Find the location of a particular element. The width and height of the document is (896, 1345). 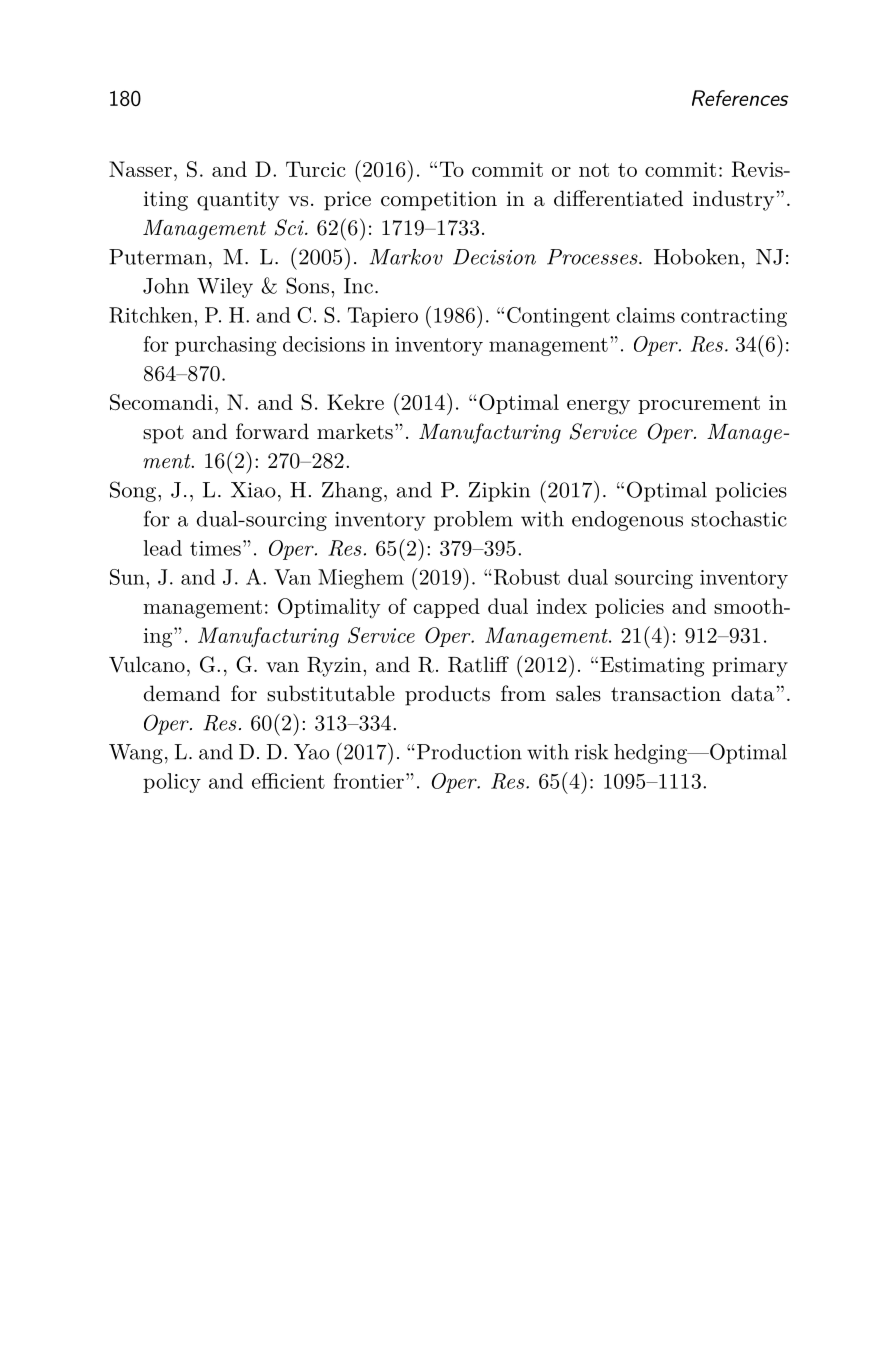

policy is located at coordinates (172, 783).
